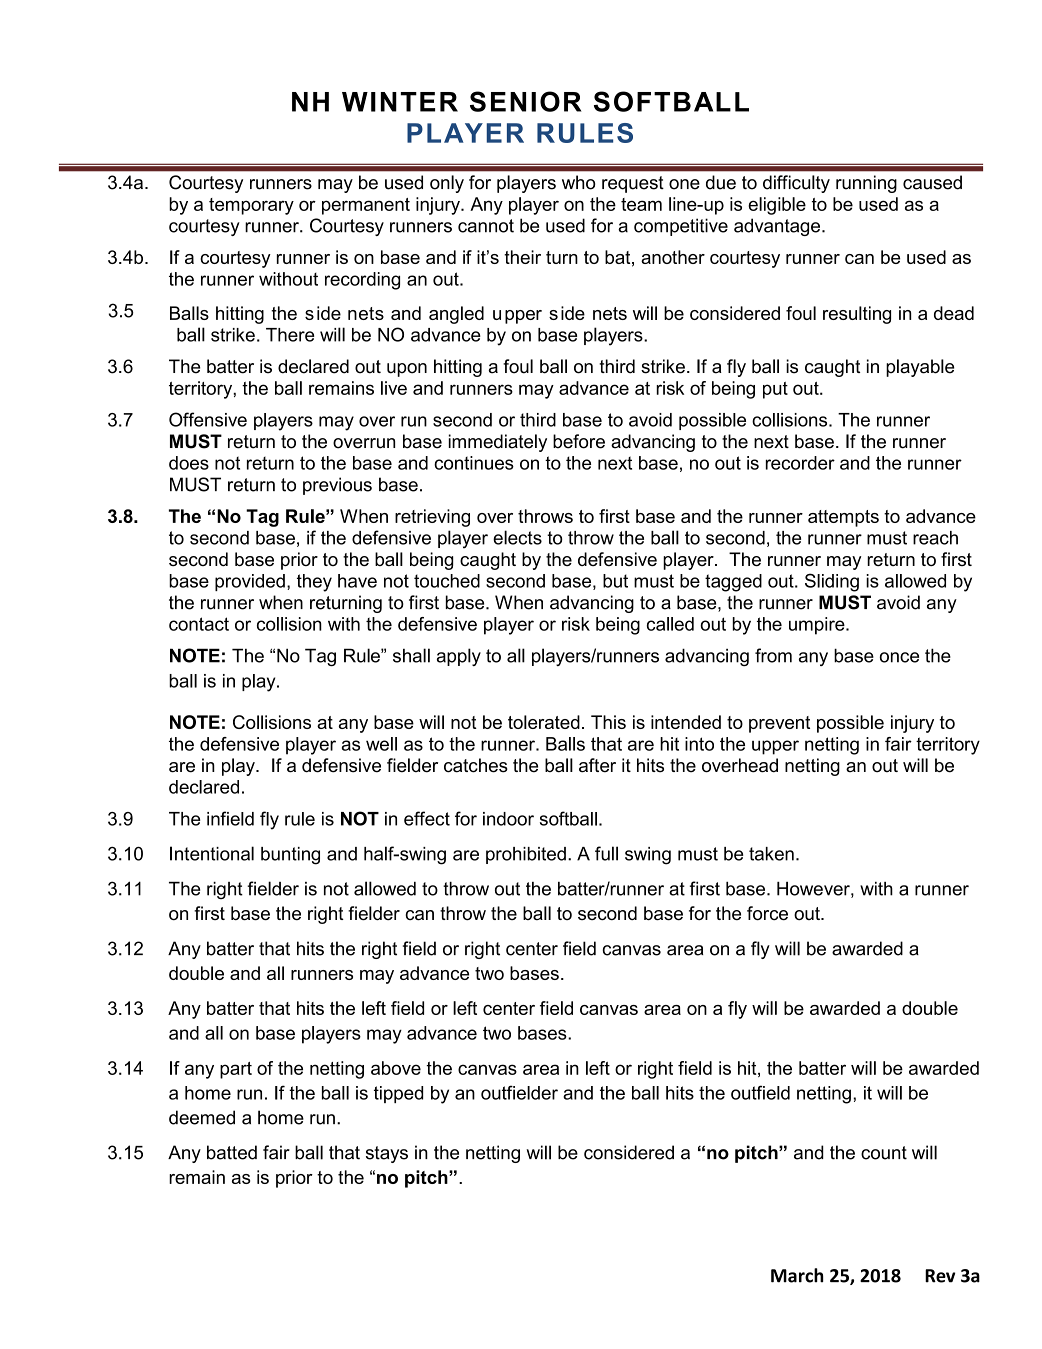 This image has height=1349, width=1042. Describe the element at coordinates (578, 182) in the image. I see `who` at that location.
